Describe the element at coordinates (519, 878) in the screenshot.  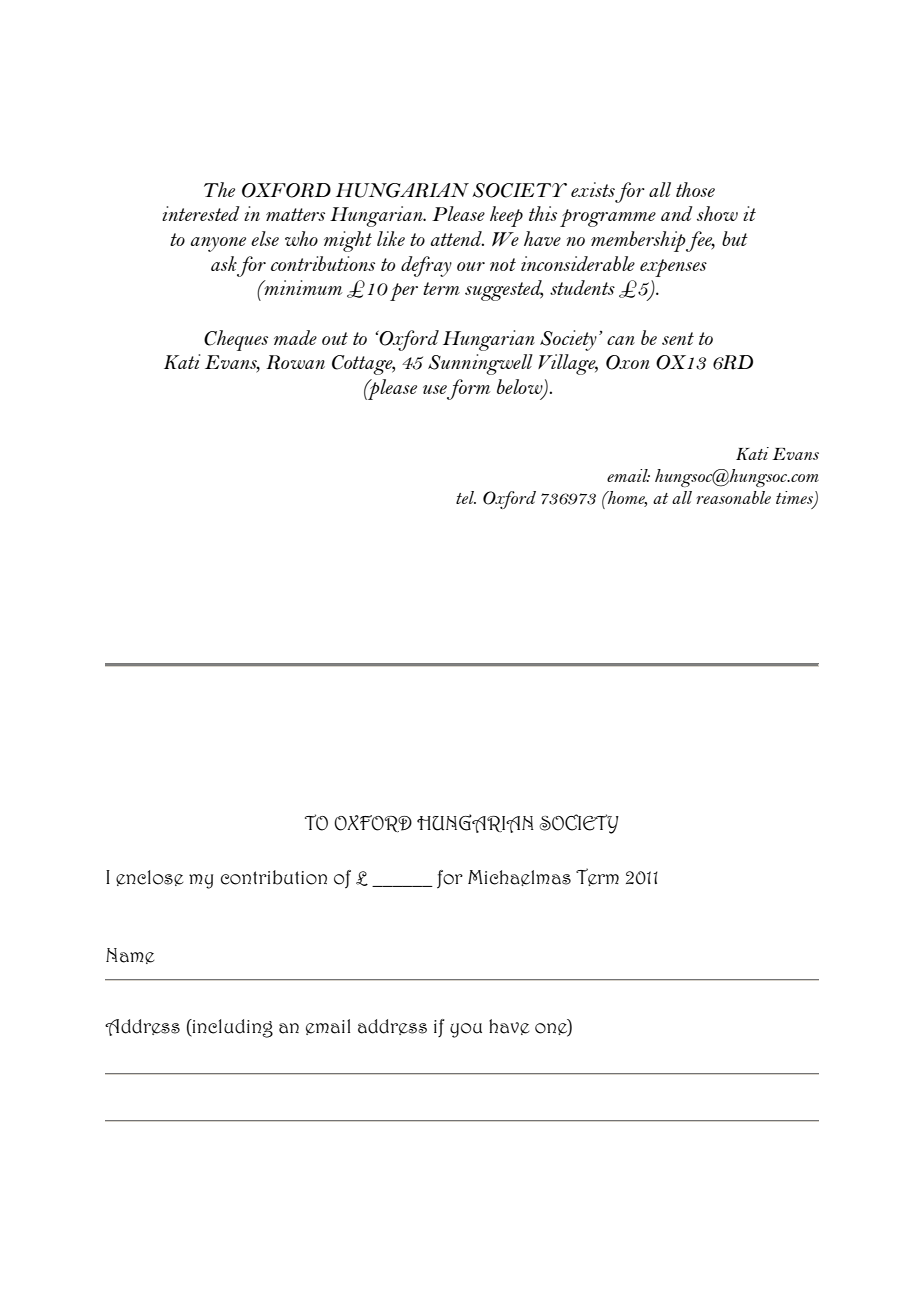
I see `Michaelmas` at that location.
